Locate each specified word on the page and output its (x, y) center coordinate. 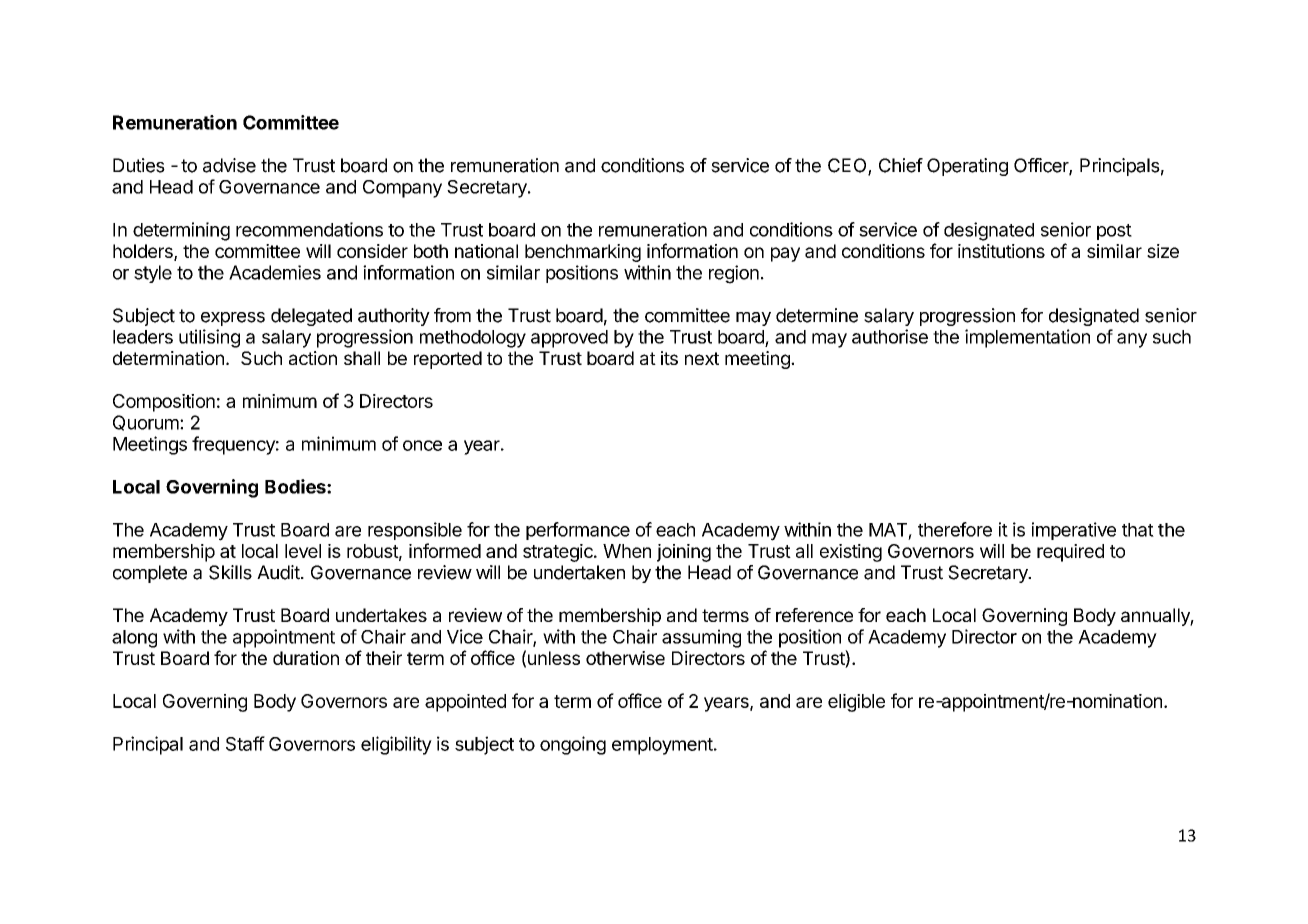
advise (229, 165)
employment (663, 746)
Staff (245, 743)
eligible (856, 703)
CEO (848, 166)
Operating (967, 167)
